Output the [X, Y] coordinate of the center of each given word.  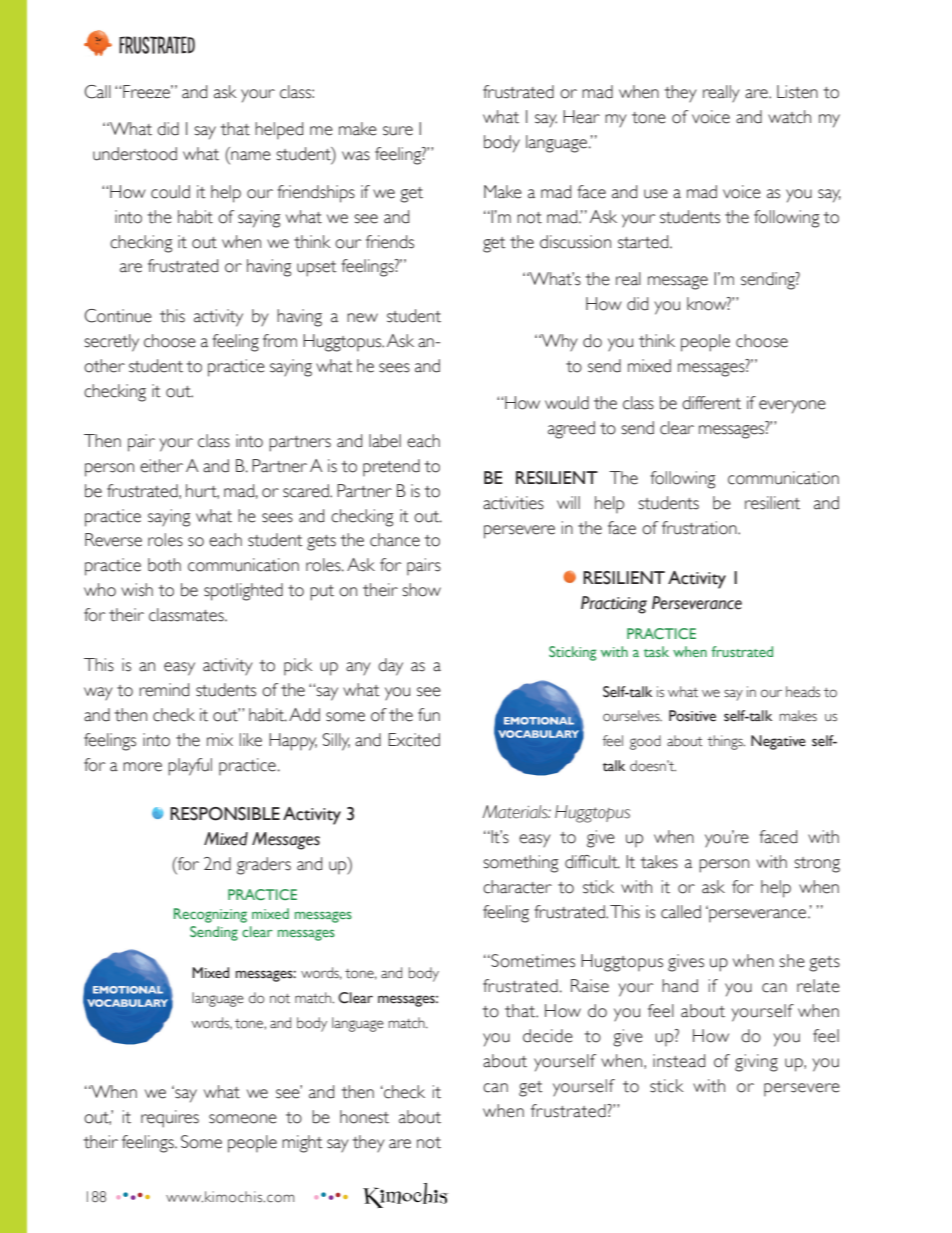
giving [756, 1063]
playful [190, 767]
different [711, 403]
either [161, 466]
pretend [391, 467]
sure [398, 131]
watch [789, 117]
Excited [414, 740]
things [726, 742]
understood [135, 154]
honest [364, 1117]
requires [170, 1119]
